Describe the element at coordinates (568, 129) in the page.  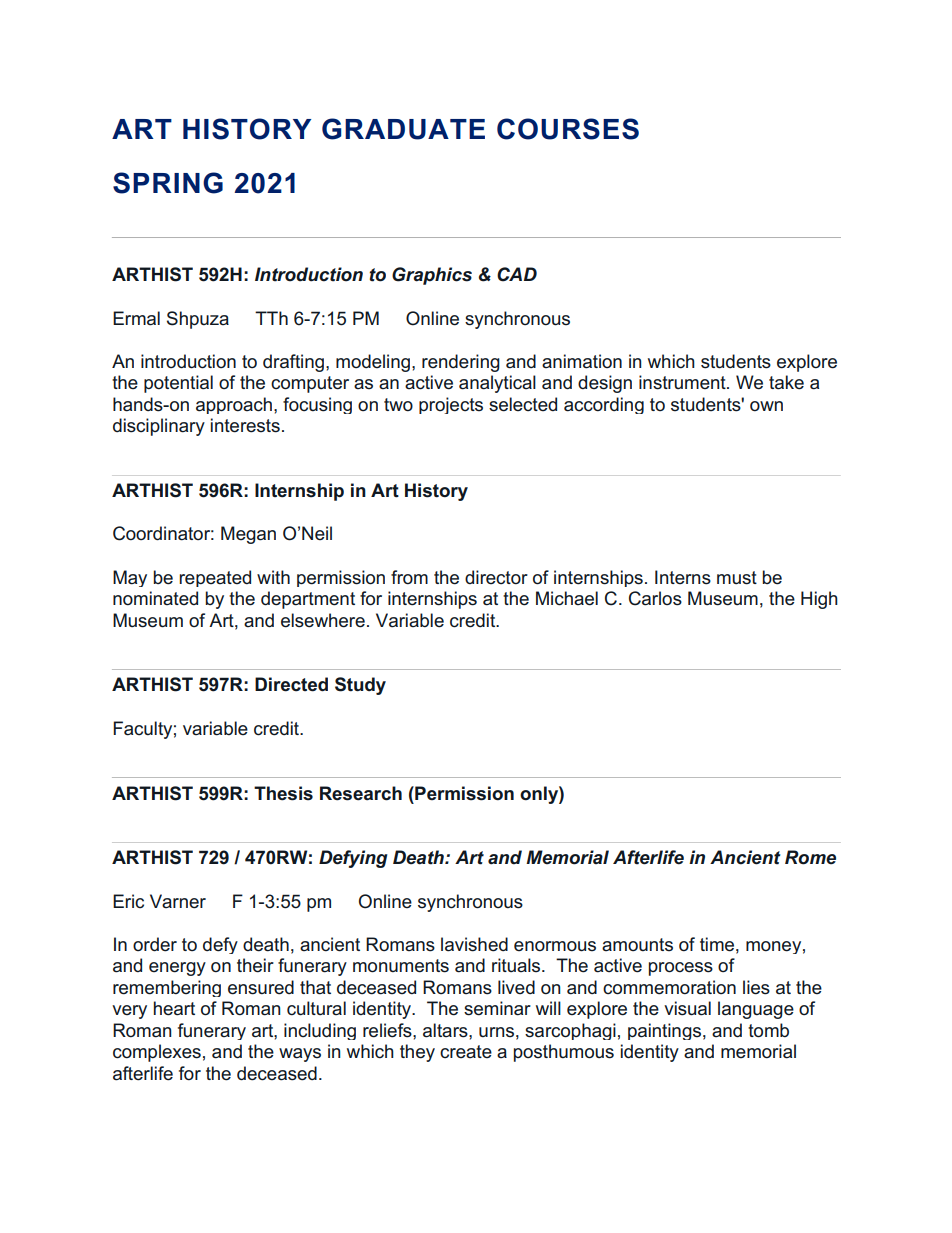
I see `COURSES` at that location.
